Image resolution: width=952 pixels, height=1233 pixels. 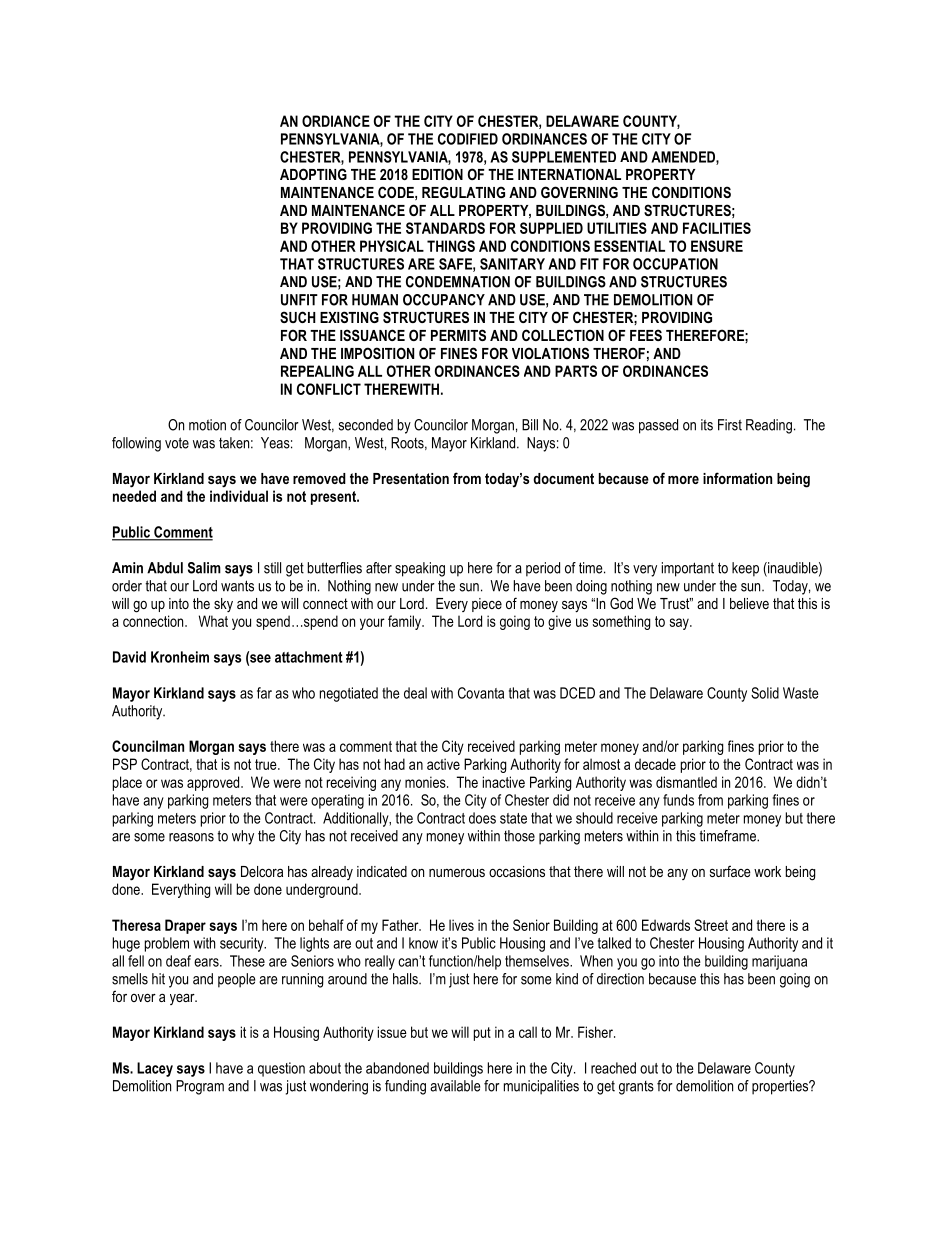 What do you see at coordinates (717, 228) in the image?
I see `FACILITIES` at bounding box center [717, 228].
